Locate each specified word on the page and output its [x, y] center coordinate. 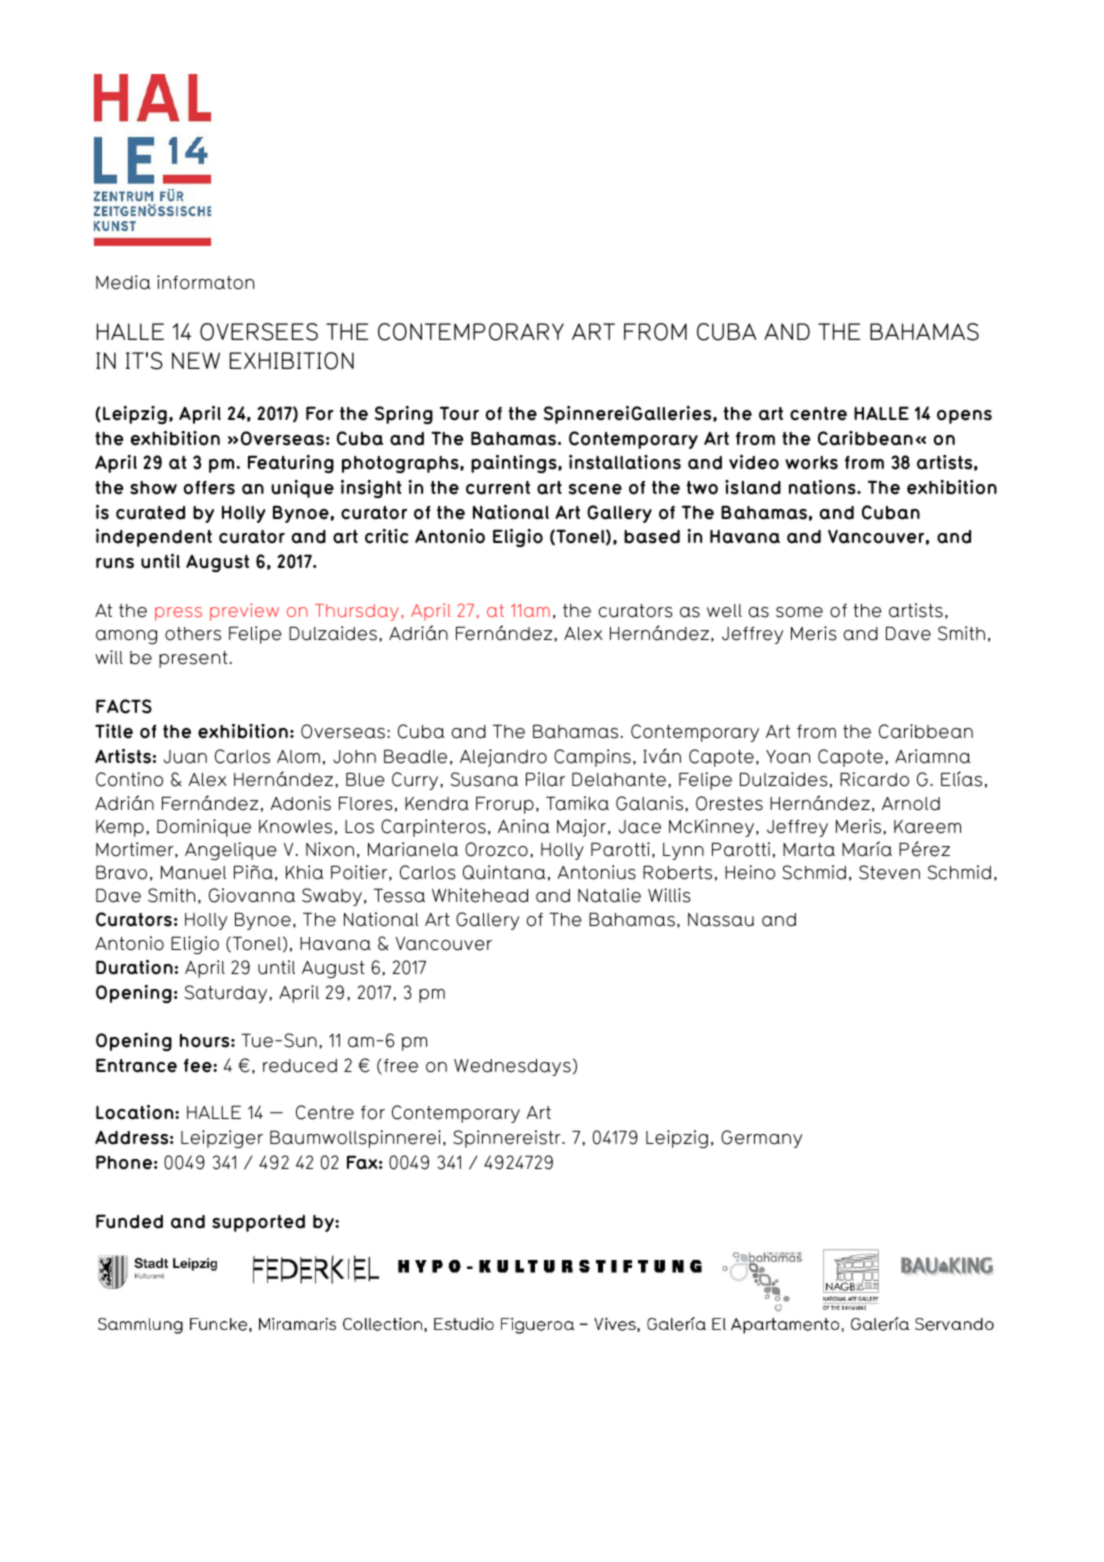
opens [964, 417]
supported [258, 1223]
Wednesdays [512, 1067]
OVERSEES [259, 332]
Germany [761, 1139]
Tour [459, 413]
